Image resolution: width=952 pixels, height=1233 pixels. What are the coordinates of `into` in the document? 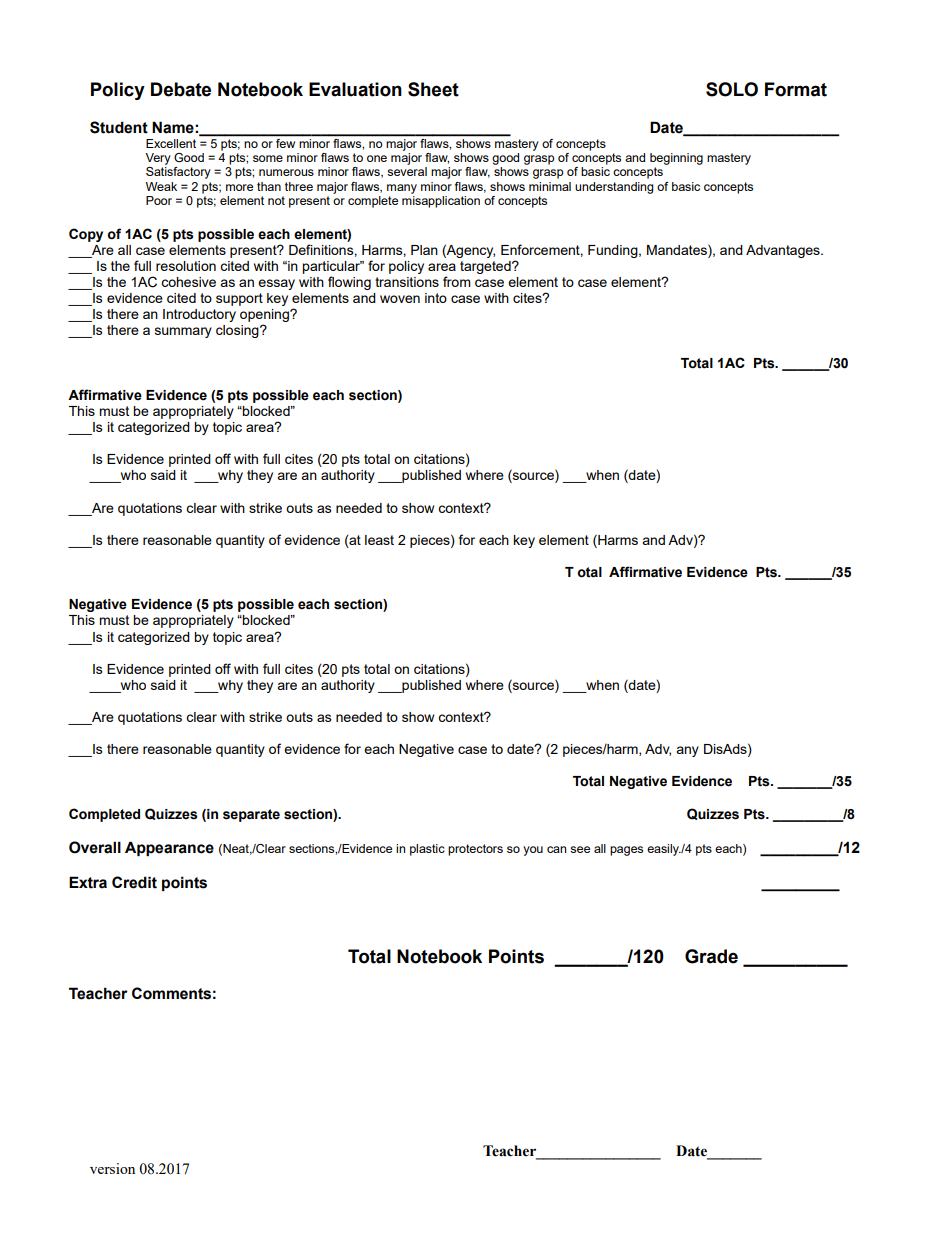 It's located at (436, 298).
